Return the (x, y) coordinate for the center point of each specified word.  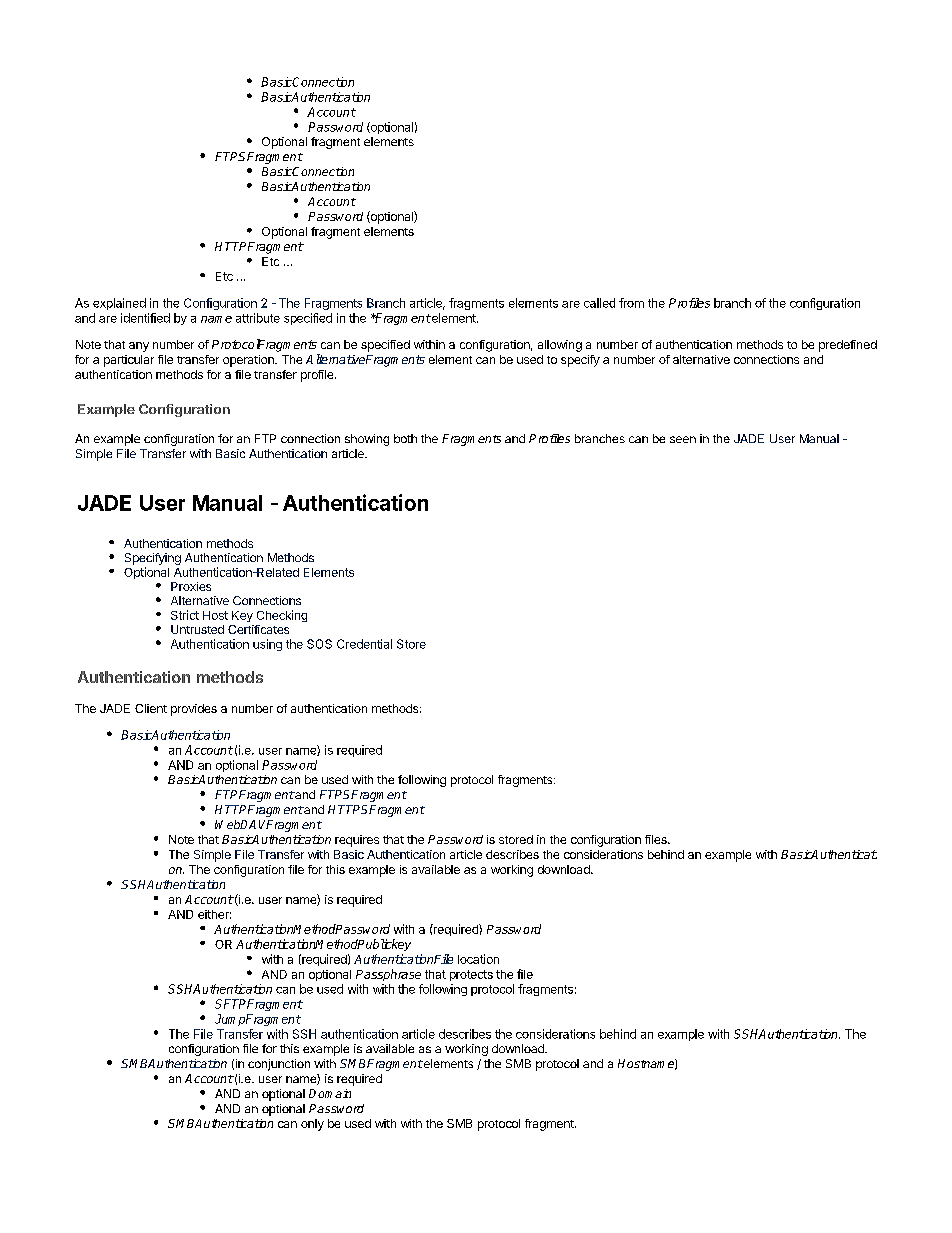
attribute (258, 318)
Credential (364, 644)
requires (357, 841)
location (478, 959)
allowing (560, 346)
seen (683, 439)
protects (471, 975)
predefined (848, 346)
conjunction (279, 1065)
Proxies (191, 586)
